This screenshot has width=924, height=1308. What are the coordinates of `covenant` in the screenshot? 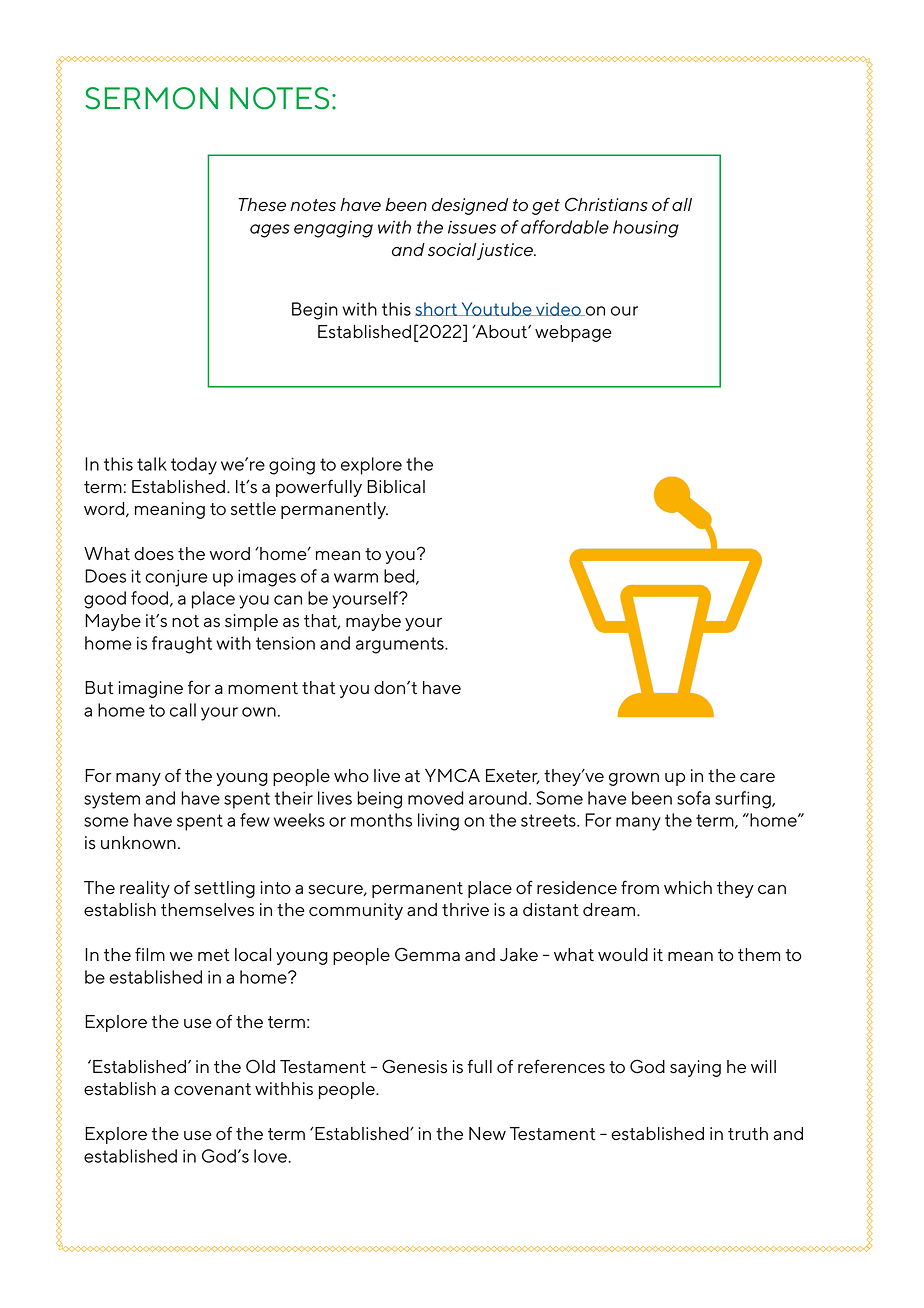 It's located at (212, 1089).
